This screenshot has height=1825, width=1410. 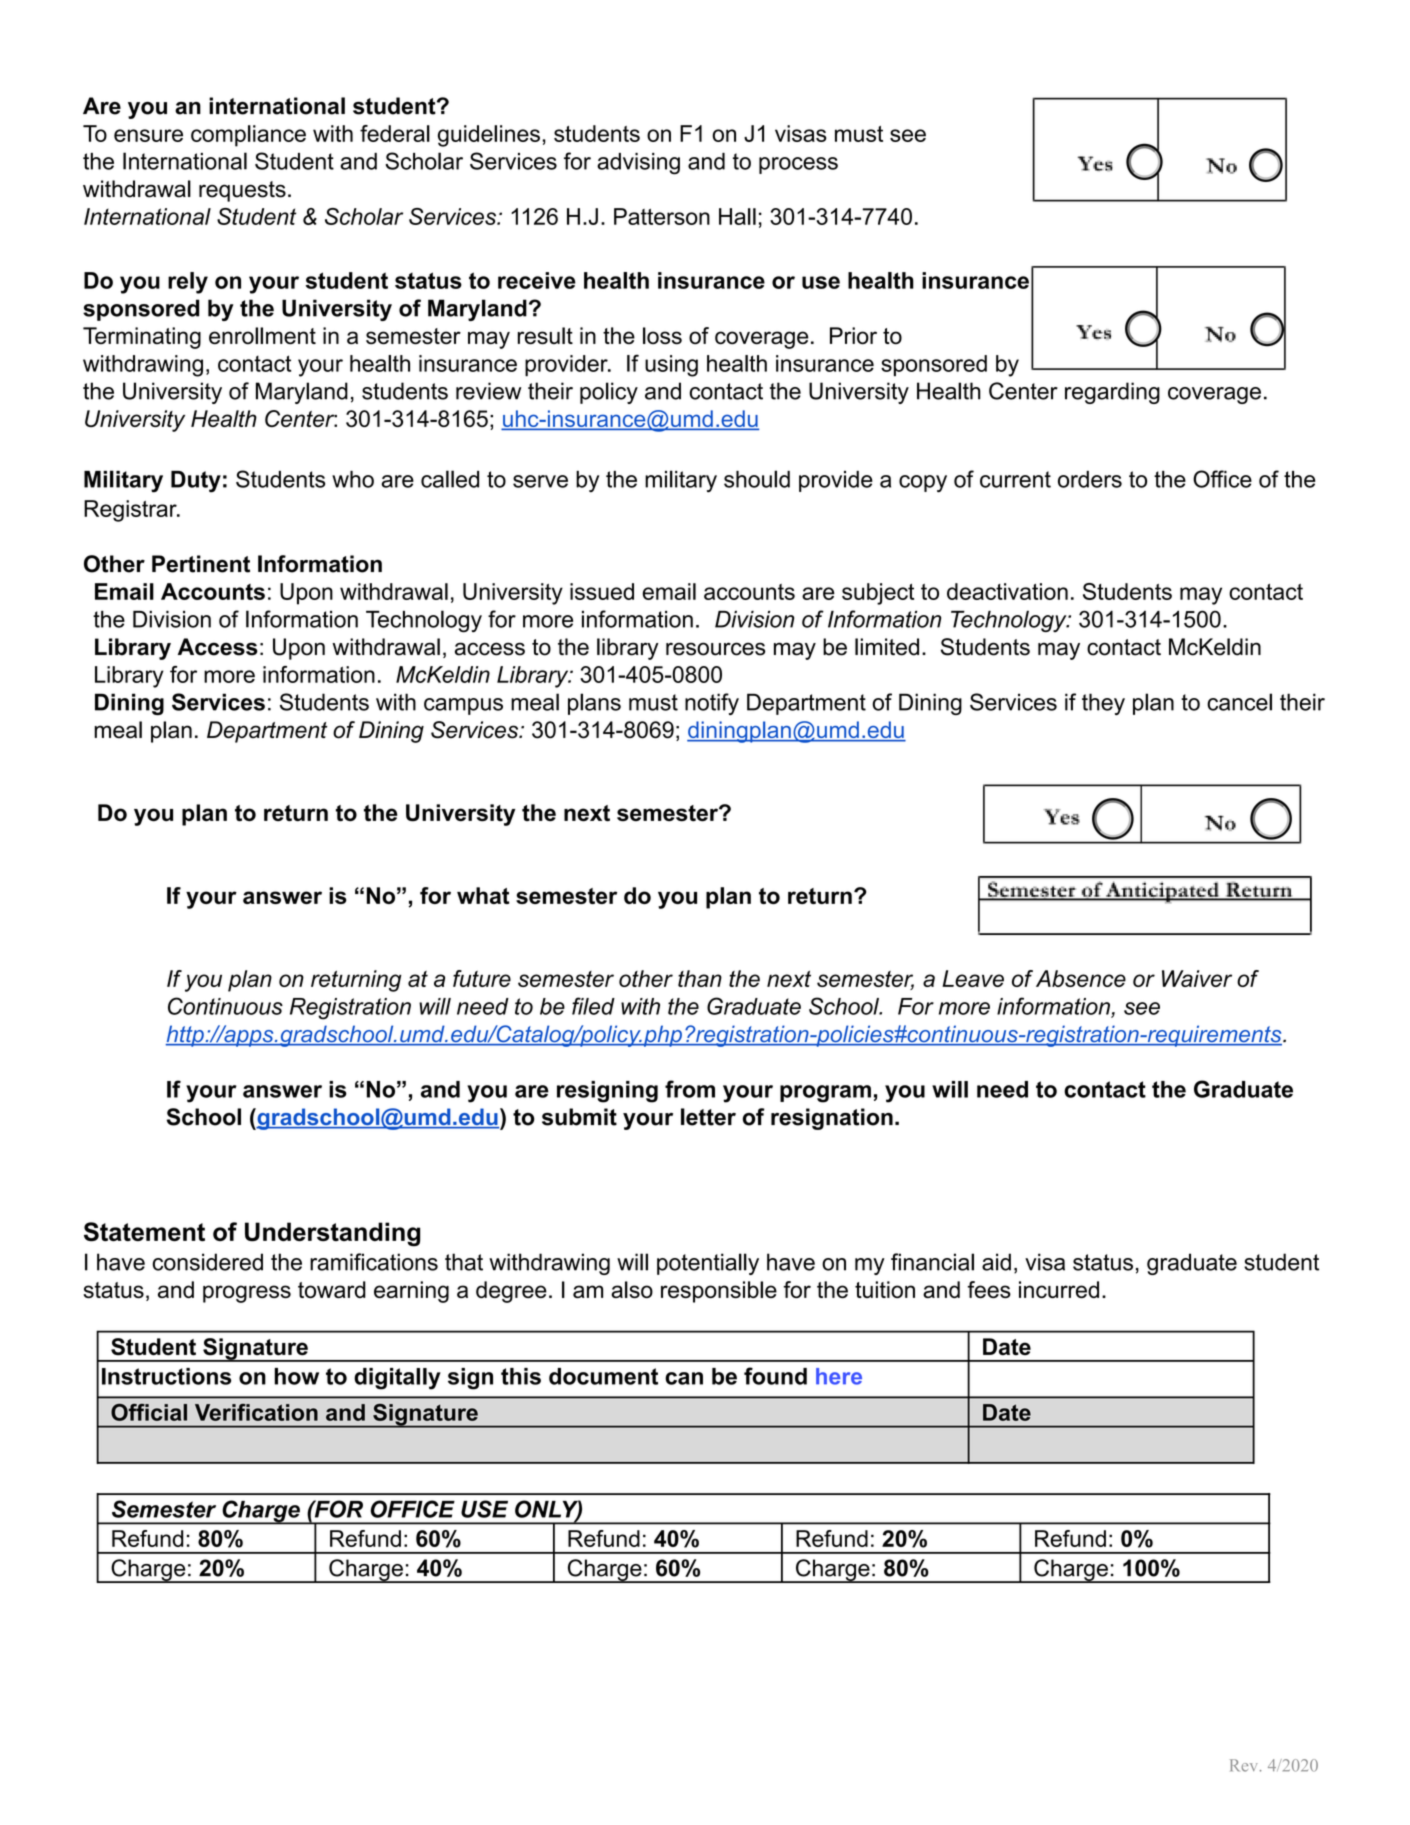 I want to click on they, so click(x=1103, y=704).
